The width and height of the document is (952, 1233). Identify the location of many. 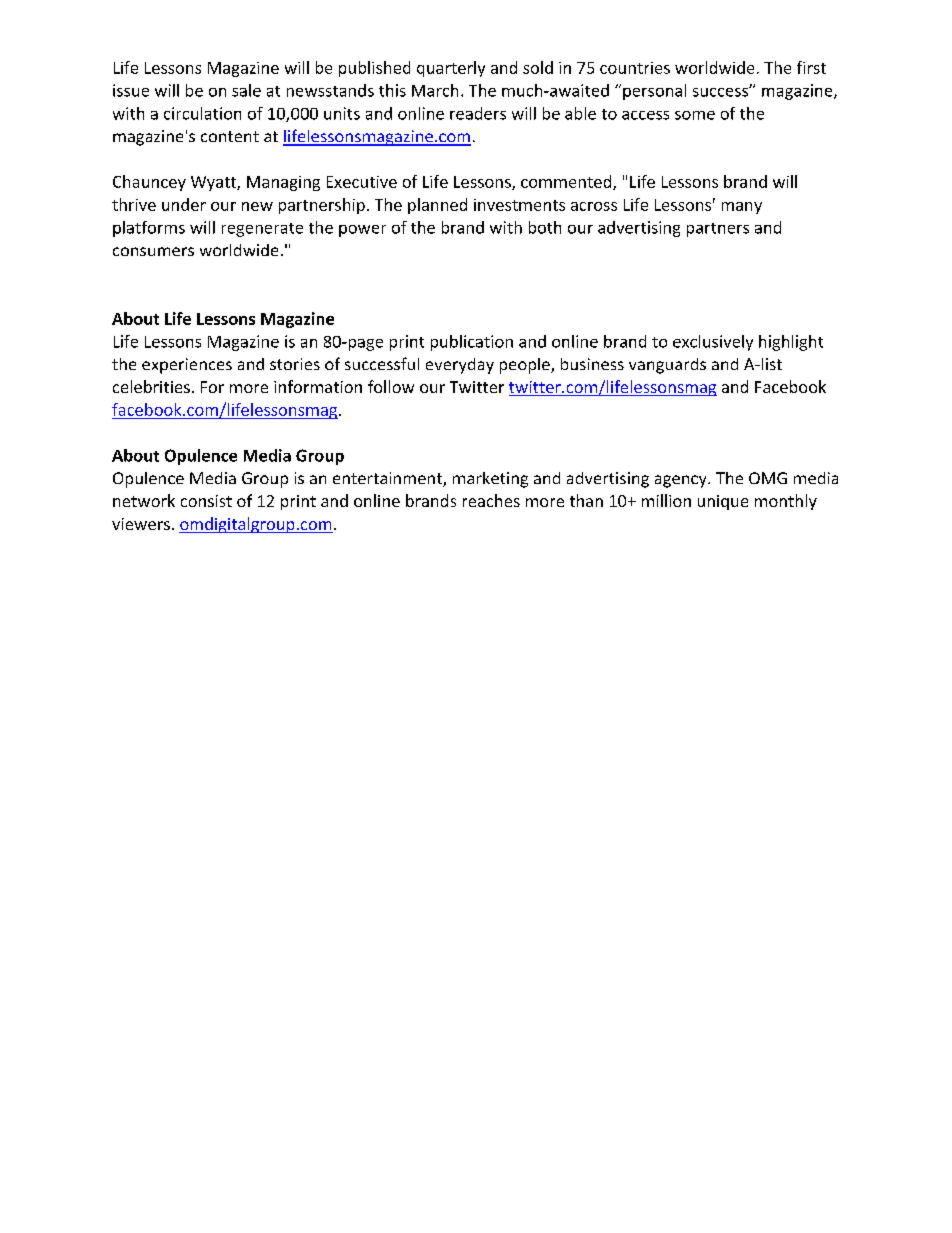
(742, 208).
